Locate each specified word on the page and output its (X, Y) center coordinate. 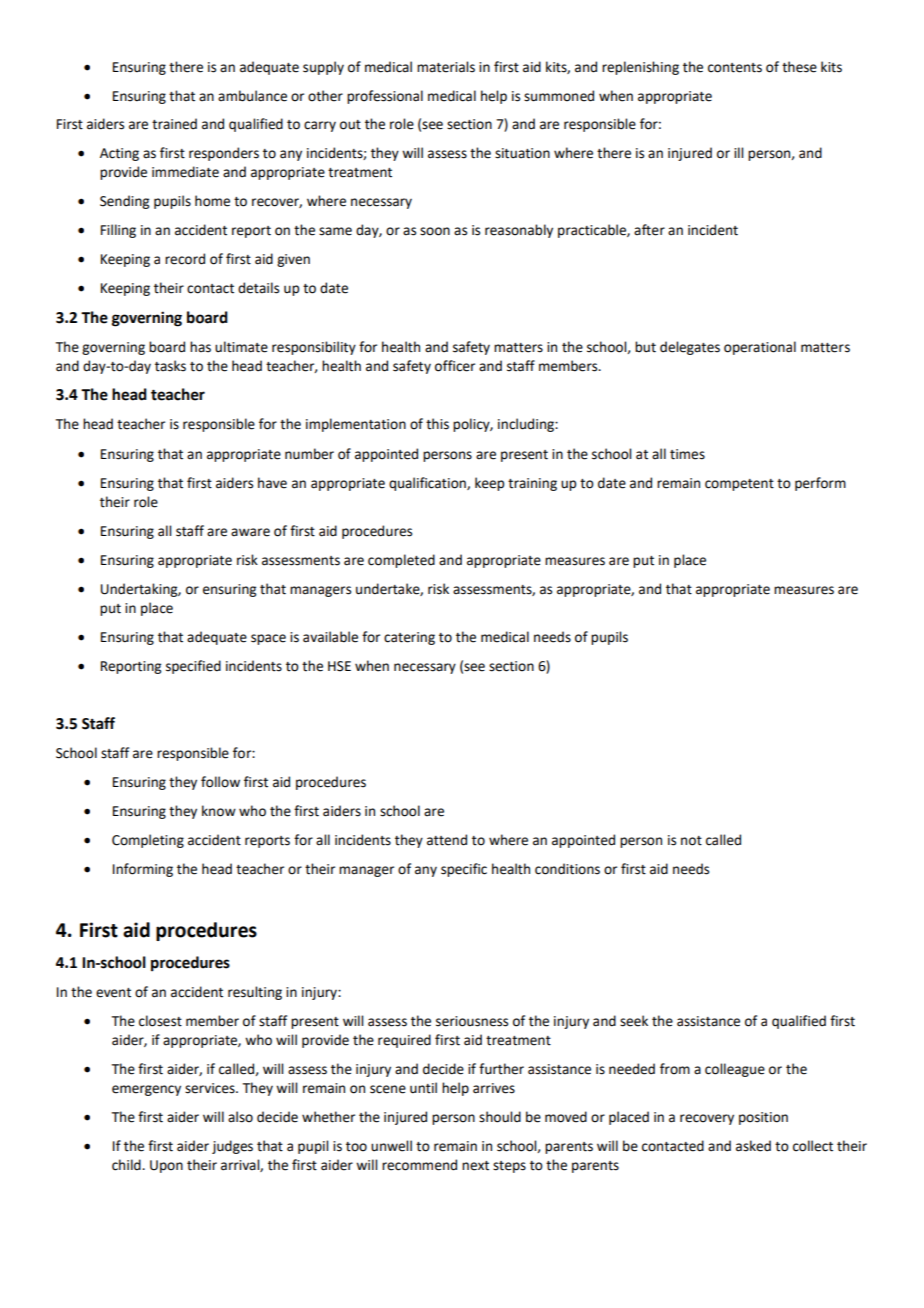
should (500, 1117)
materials (446, 67)
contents (735, 68)
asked (753, 1146)
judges (232, 1147)
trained (174, 124)
